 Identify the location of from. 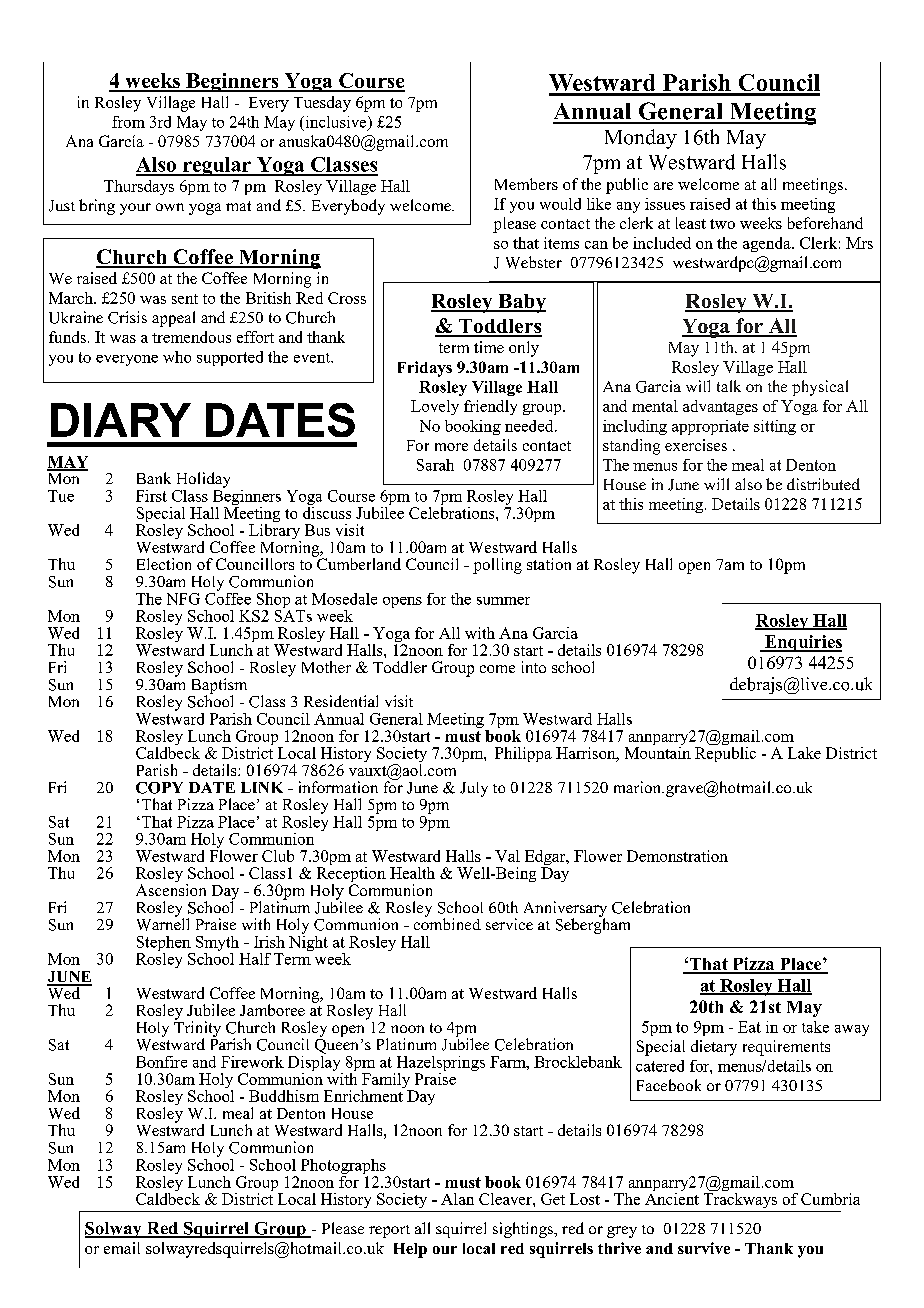
(128, 122).
